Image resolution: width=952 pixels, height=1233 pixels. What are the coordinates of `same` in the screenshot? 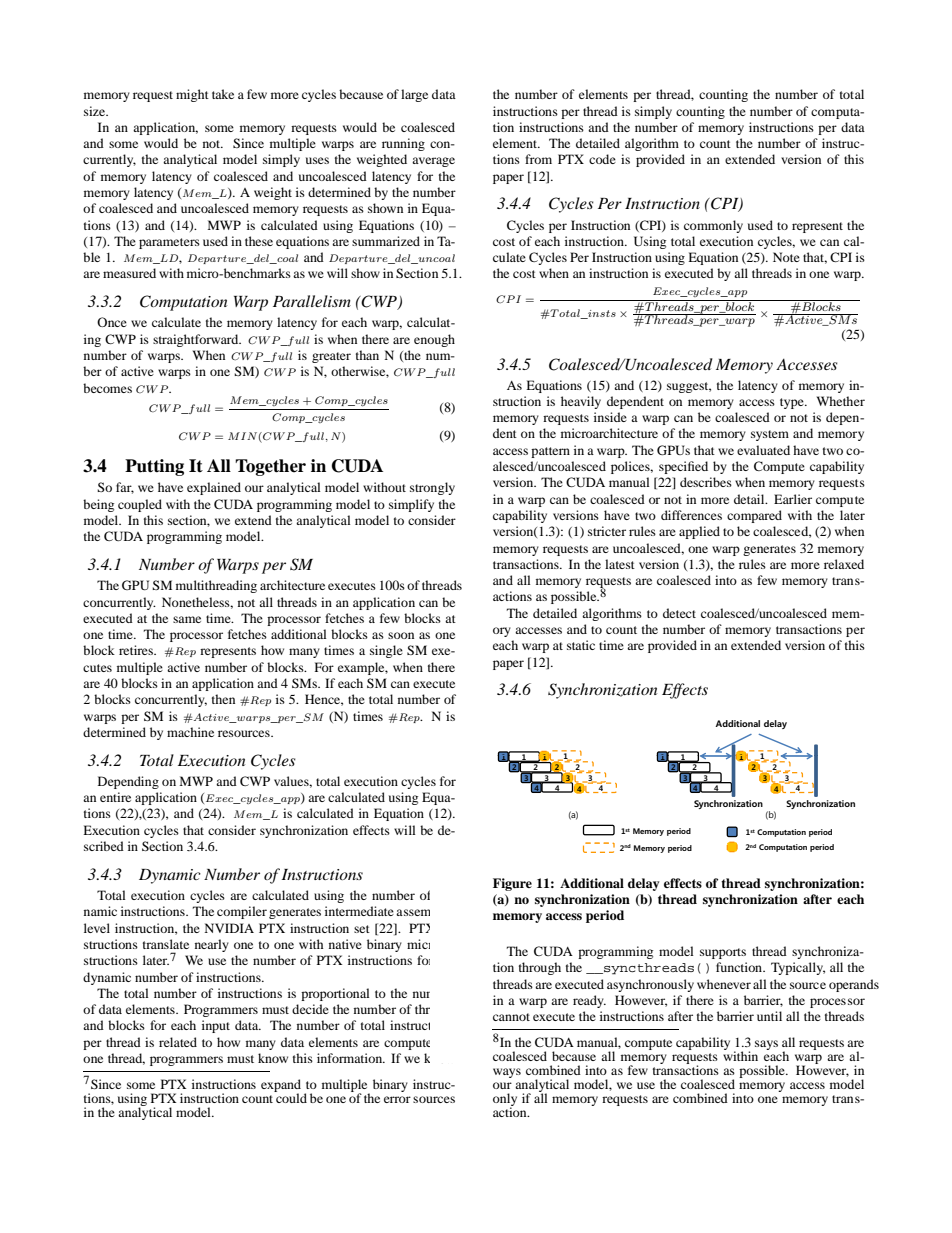 It's located at (187, 619).
